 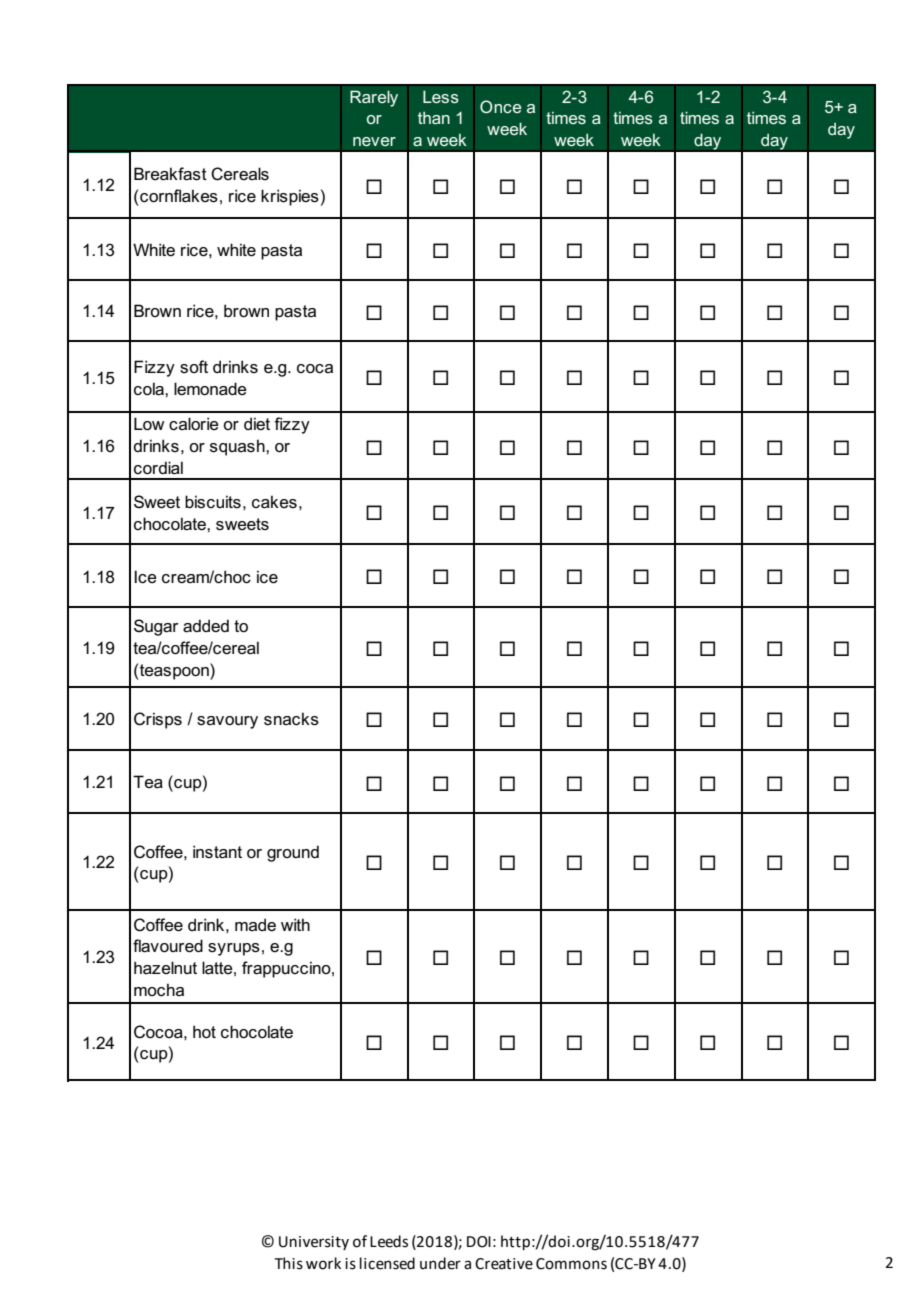 What do you see at coordinates (206, 626) in the screenshot?
I see `added` at bounding box center [206, 626].
